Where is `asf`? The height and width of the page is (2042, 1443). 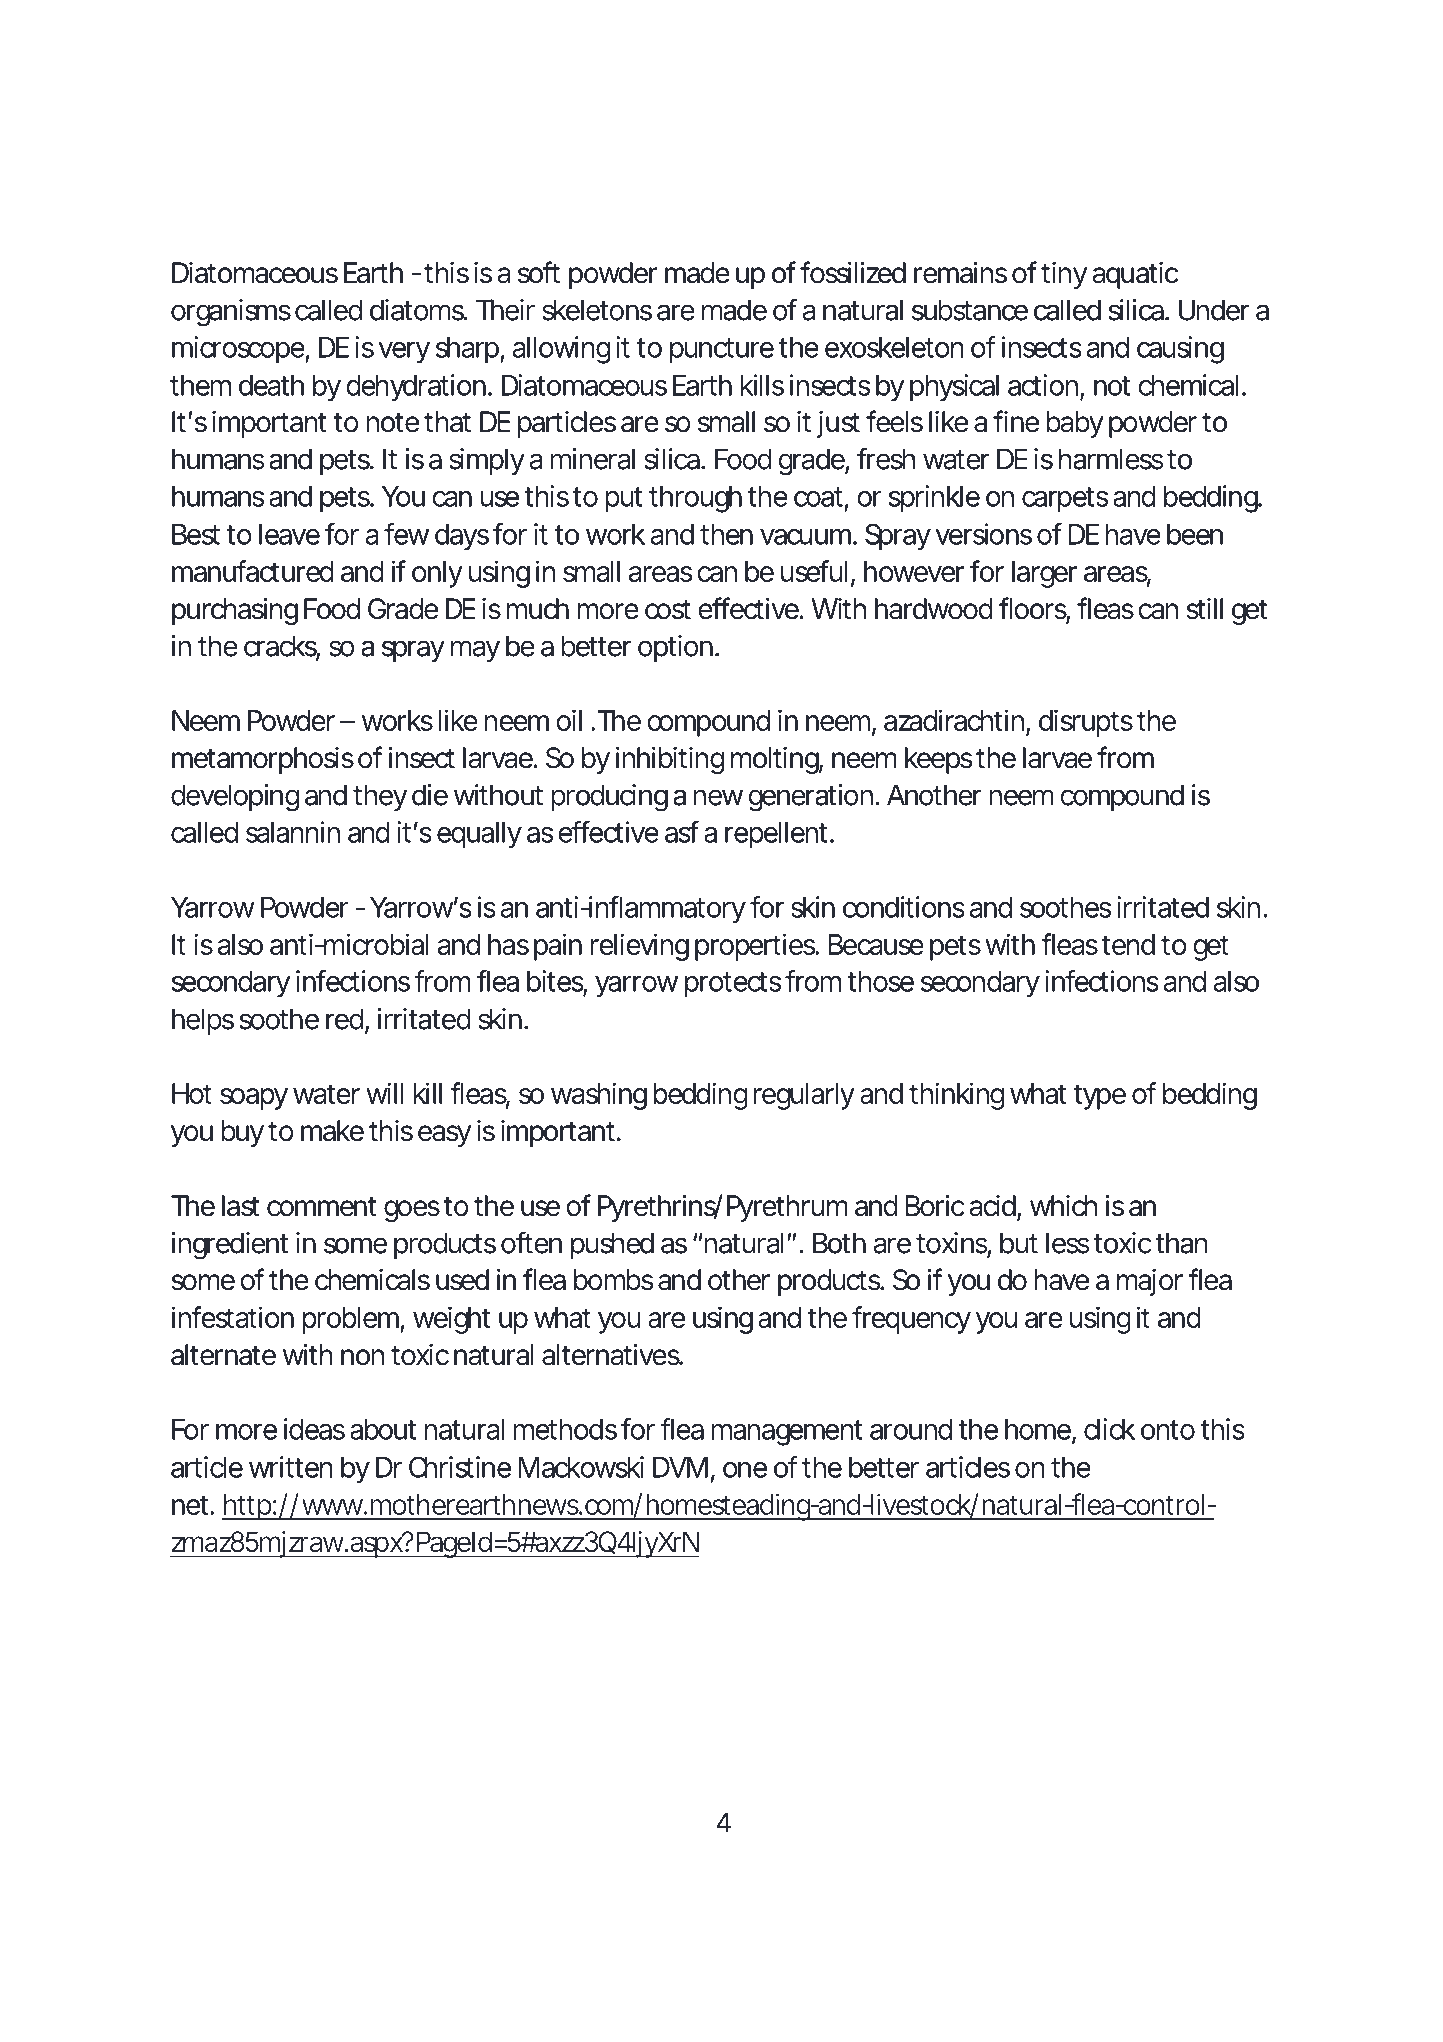 asf is located at coordinates (682, 832).
